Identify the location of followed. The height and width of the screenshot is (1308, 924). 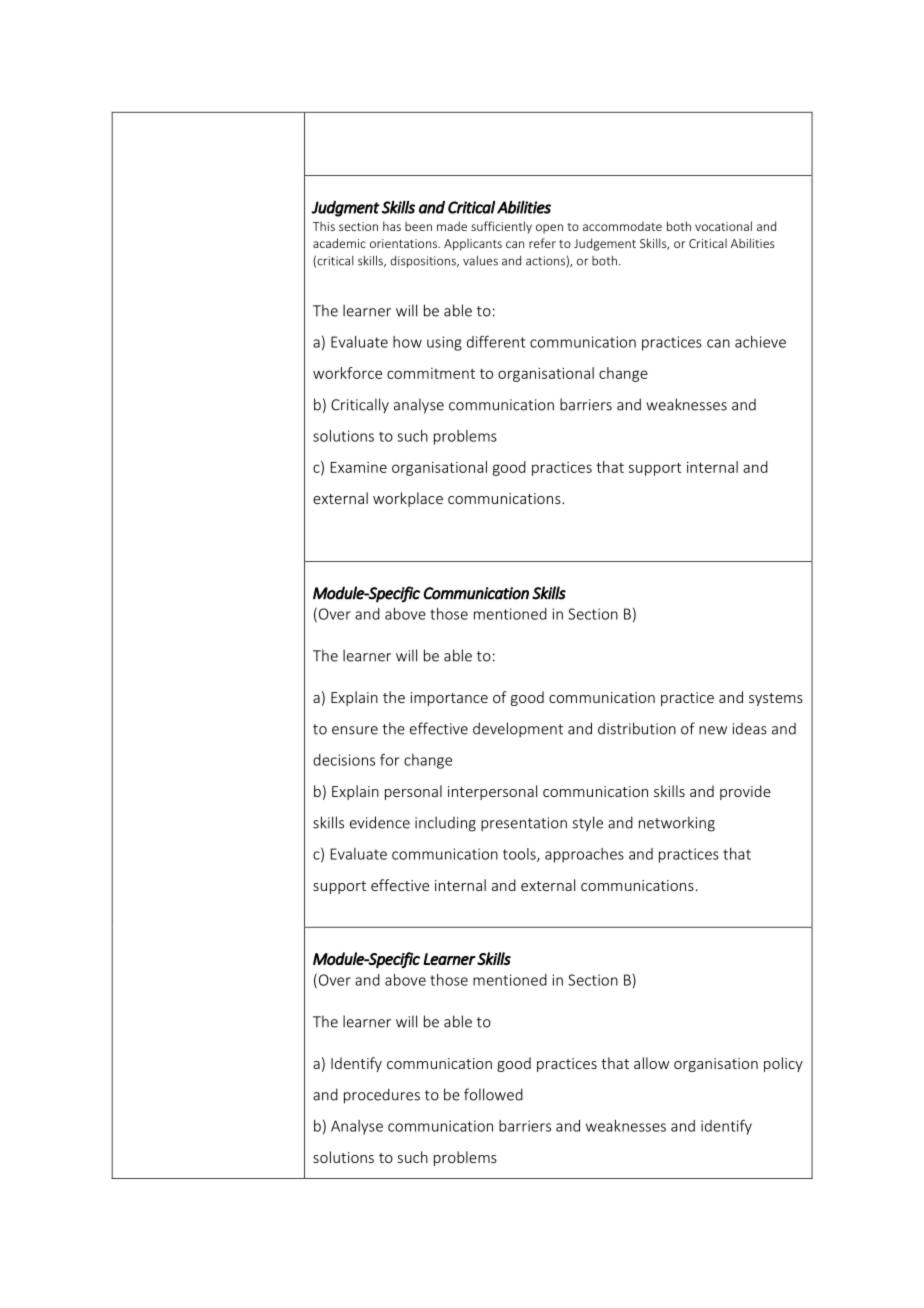
(493, 1094).
